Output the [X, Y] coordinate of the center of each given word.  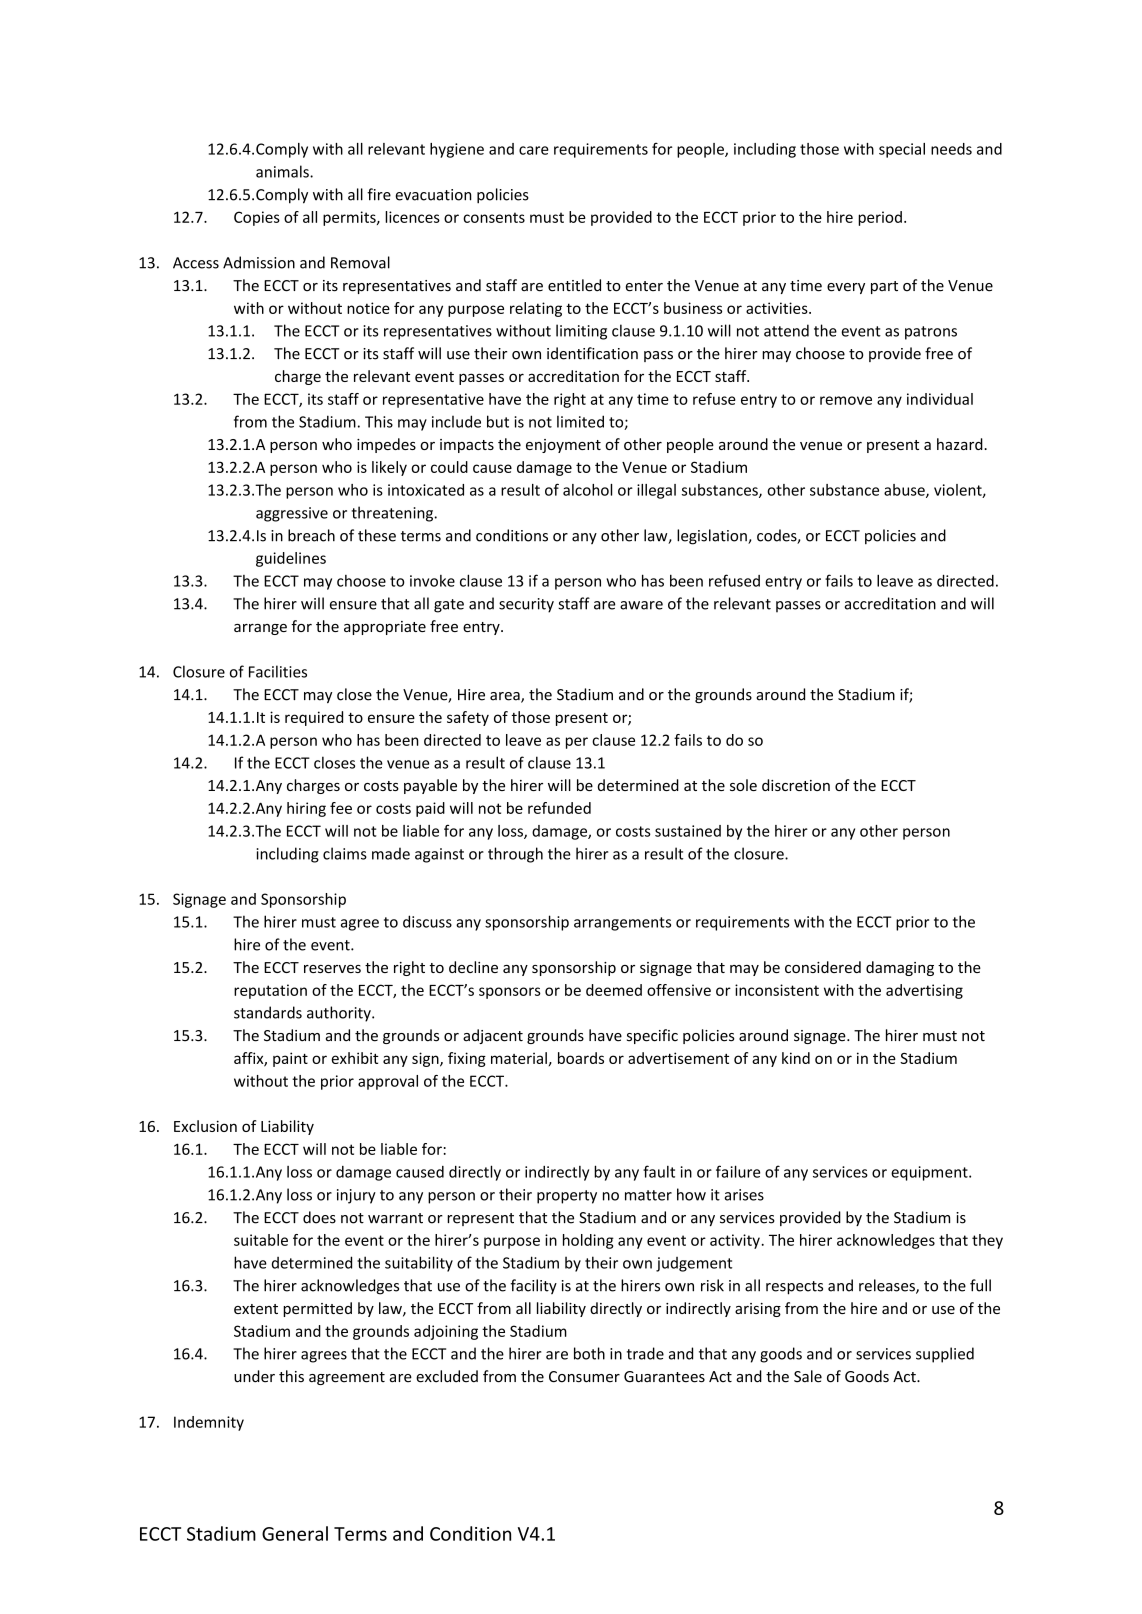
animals [283, 171]
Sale [808, 1376]
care [534, 150]
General [295, 1533]
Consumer [584, 1377]
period [880, 218]
